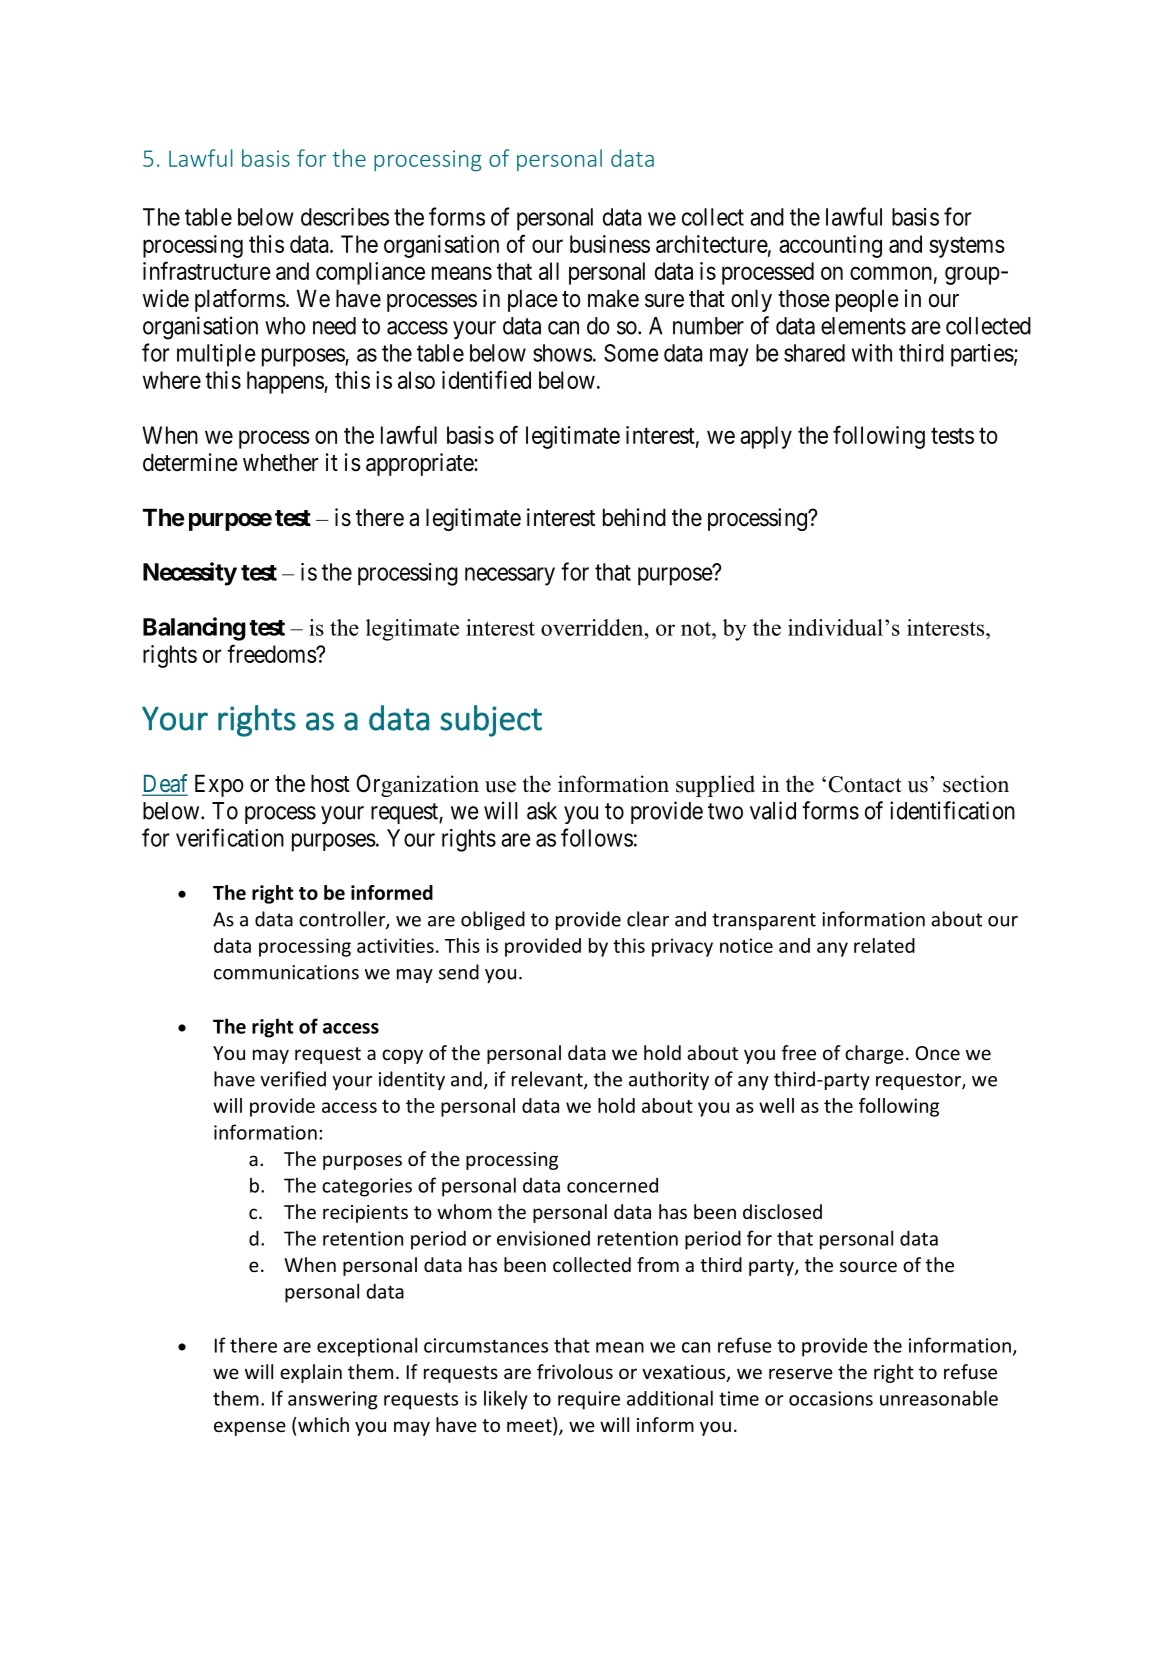 This document has height=1661, width=1174. Describe the element at coordinates (597, 837) in the document. I see `follows` at that location.
